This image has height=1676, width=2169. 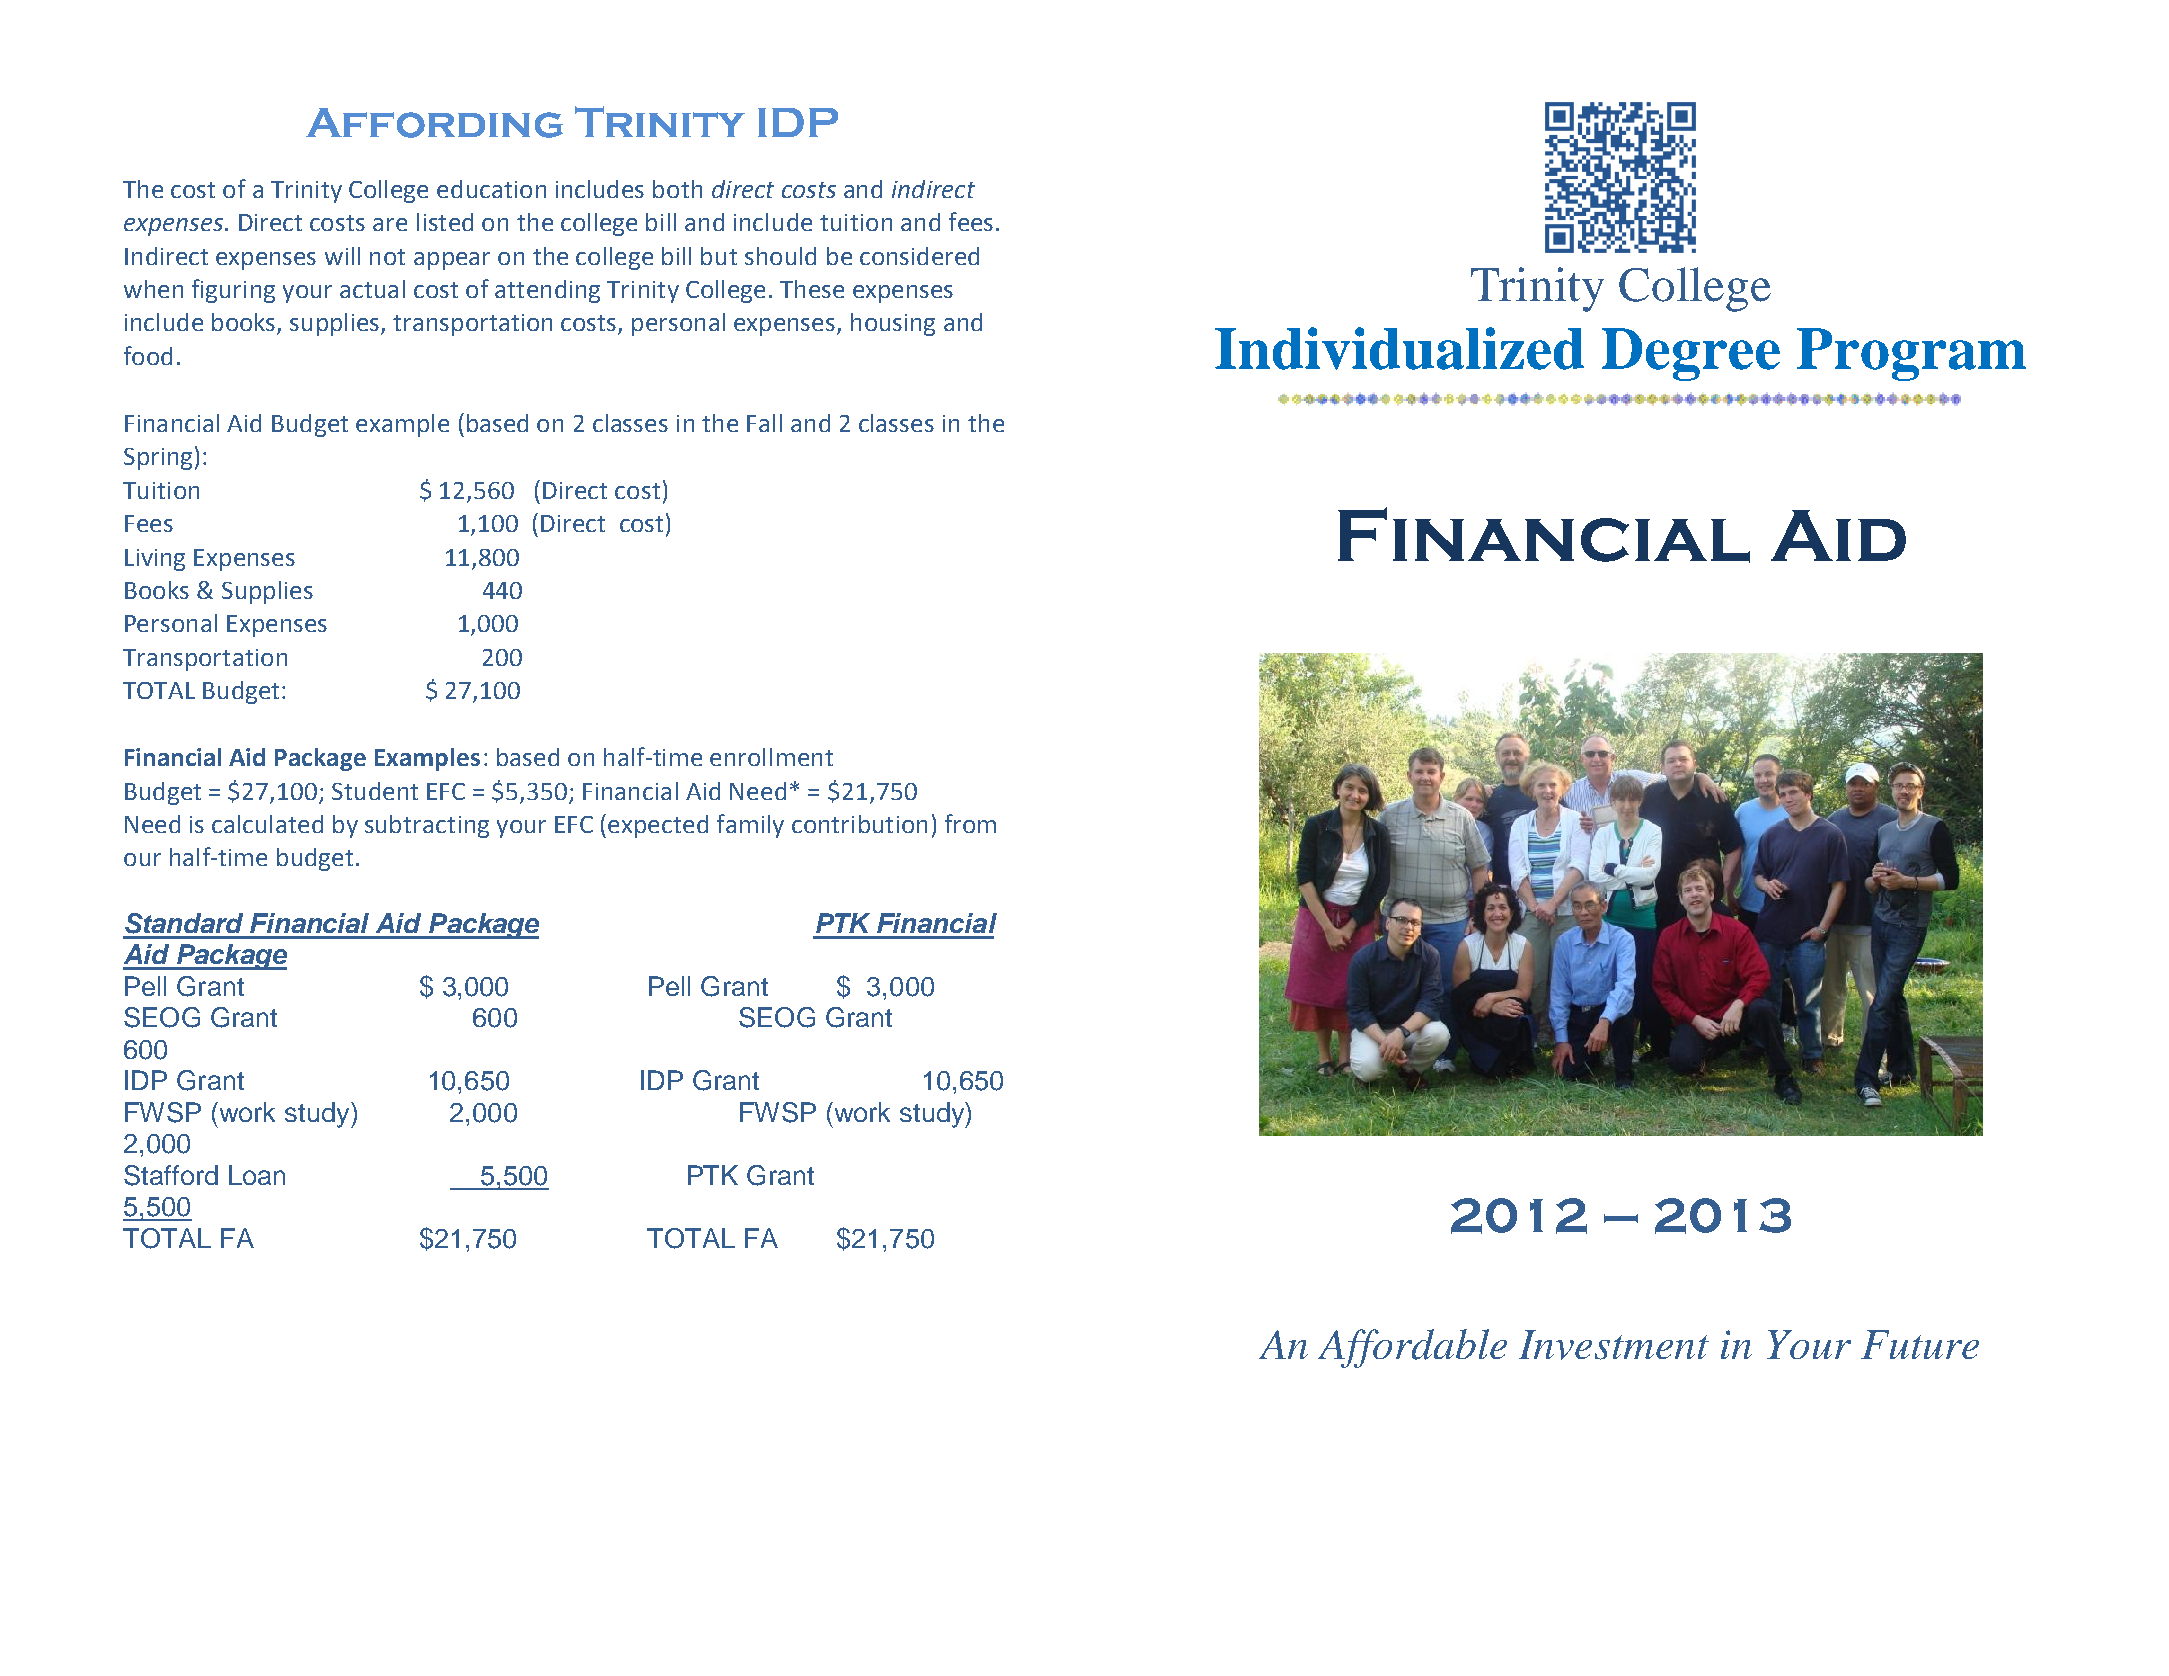 I want to click on Affording, so click(x=434, y=123).
